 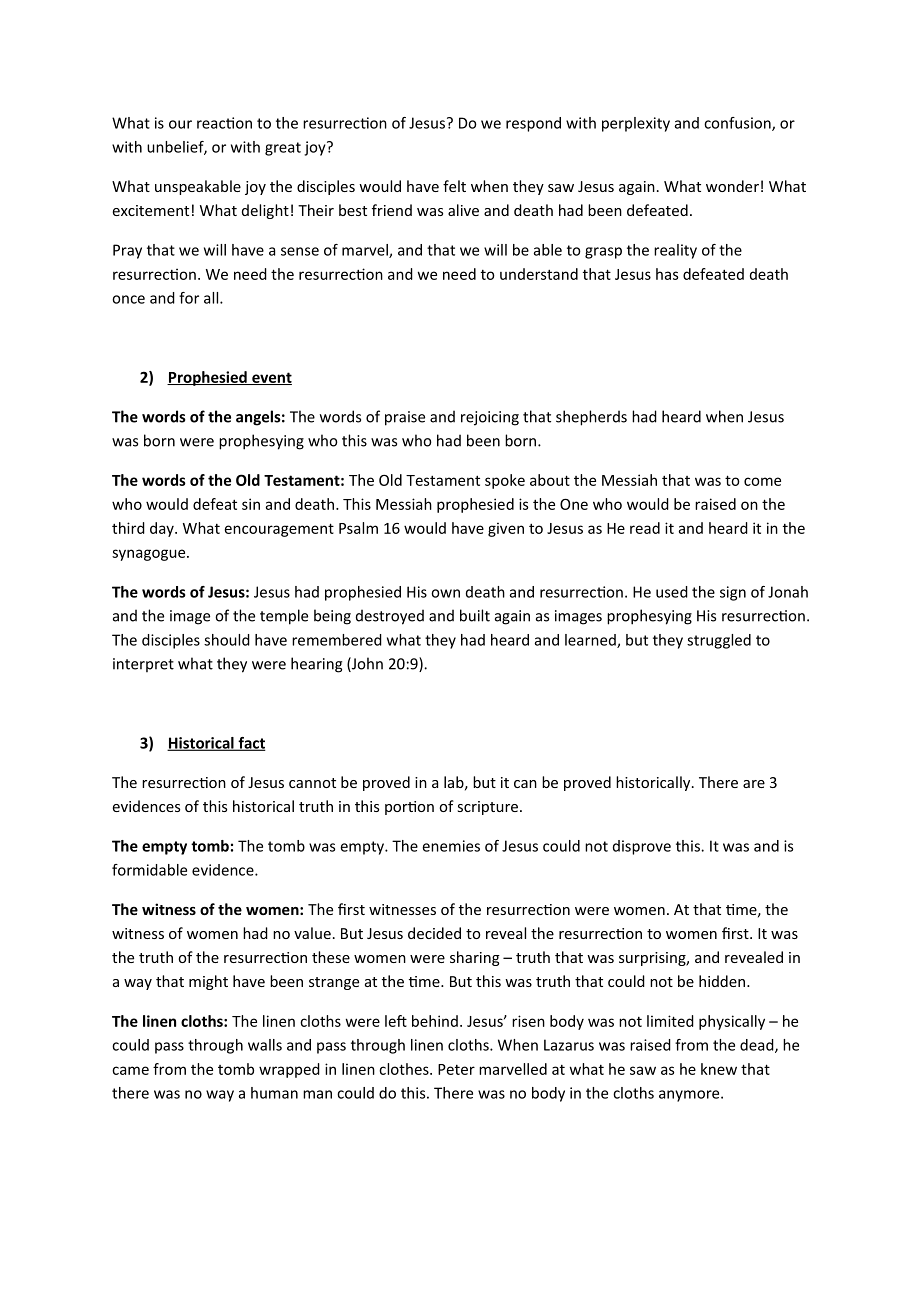 What do you see at coordinates (454, 186) in the screenshot?
I see `felt` at bounding box center [454, 186].
